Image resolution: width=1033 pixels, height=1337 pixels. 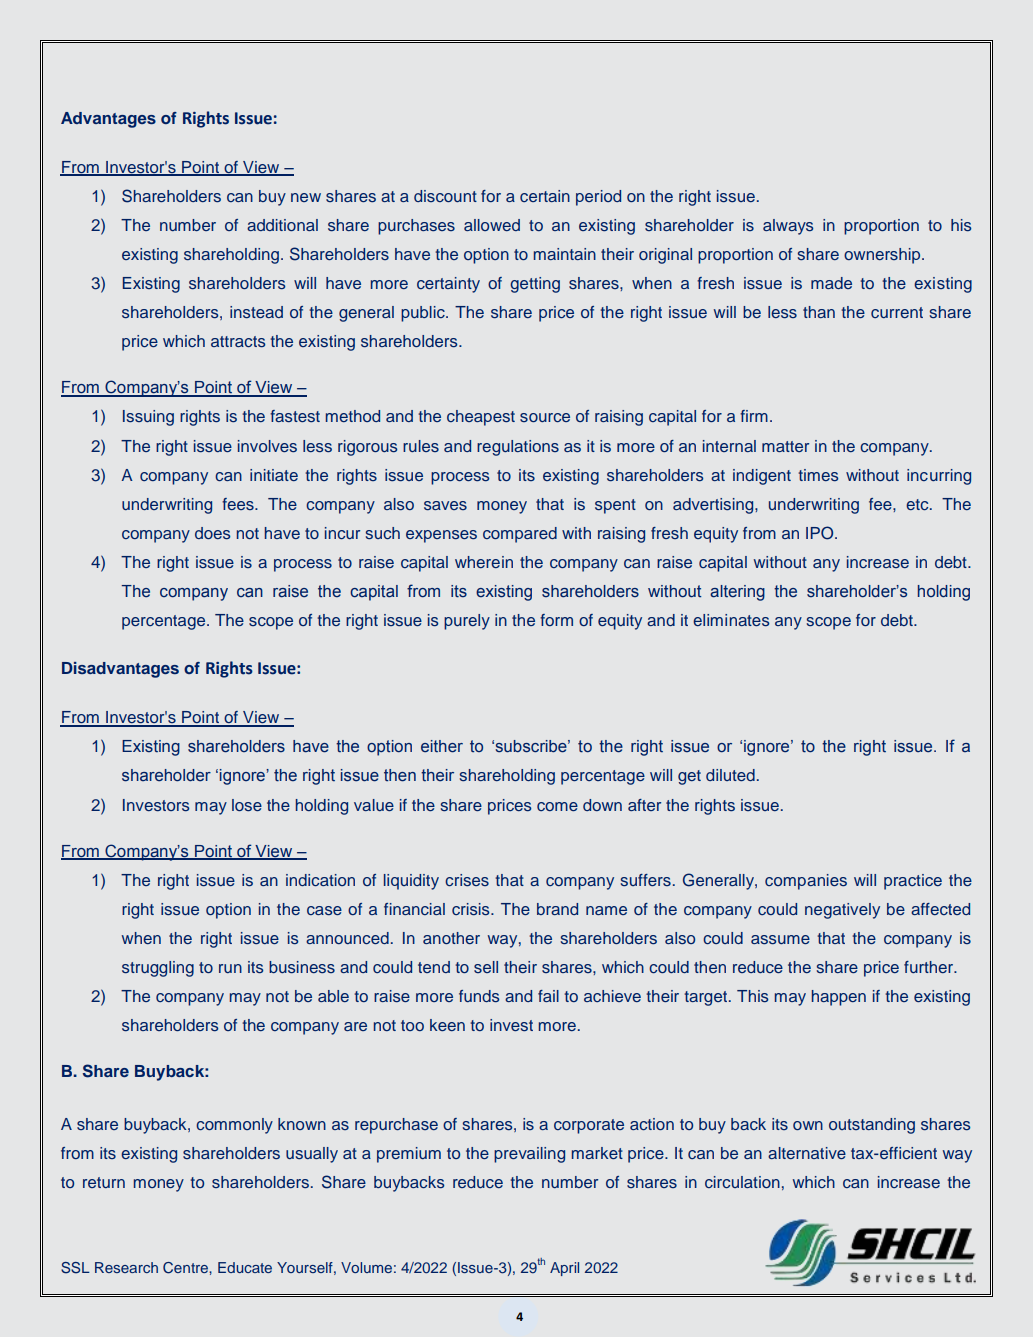 What do you see at coordinates (788, 227) in the screenshot?
I see `always` at bounding box center [788, 227].
